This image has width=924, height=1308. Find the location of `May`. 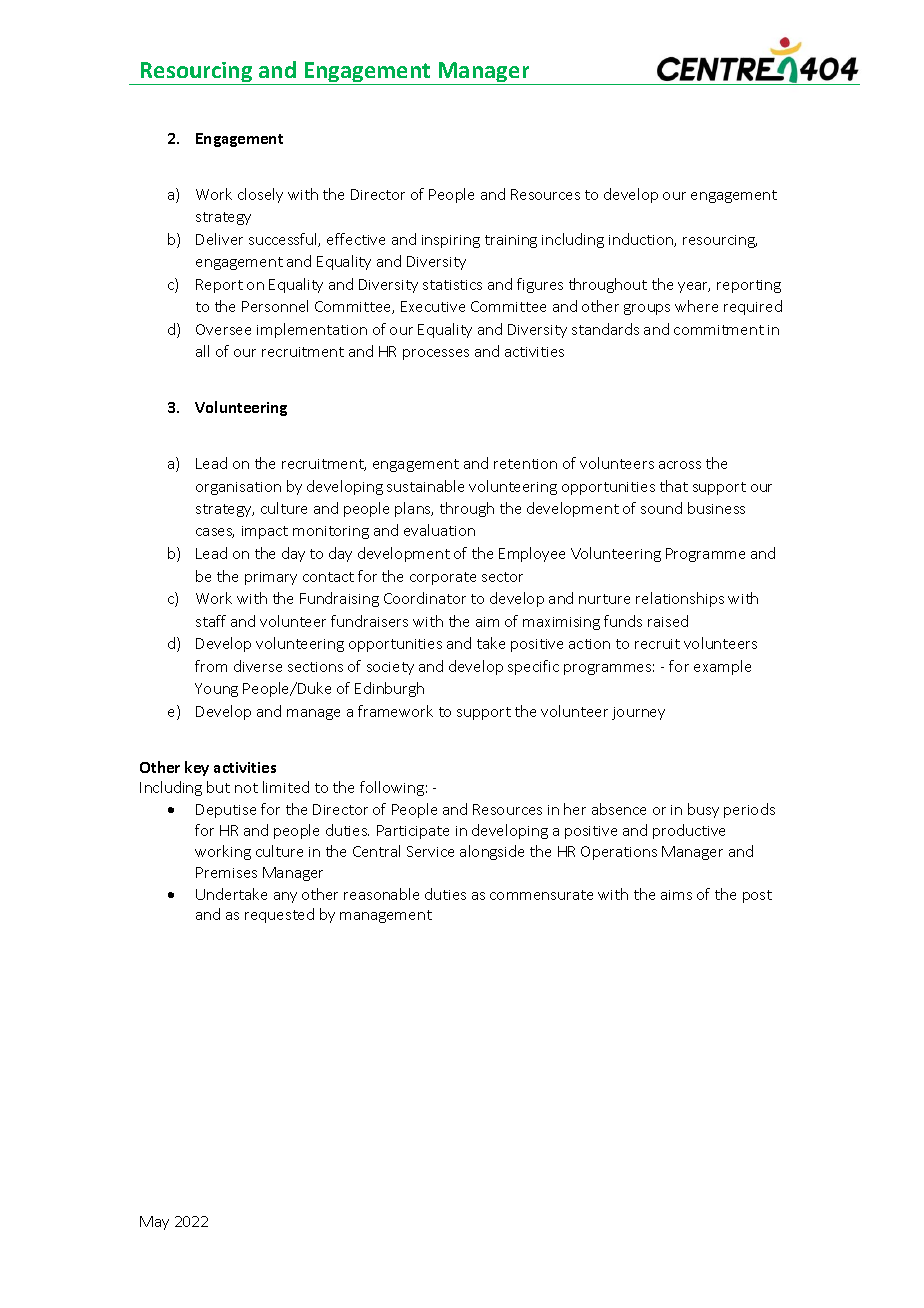

May is located at coordinates (154, 1223).
